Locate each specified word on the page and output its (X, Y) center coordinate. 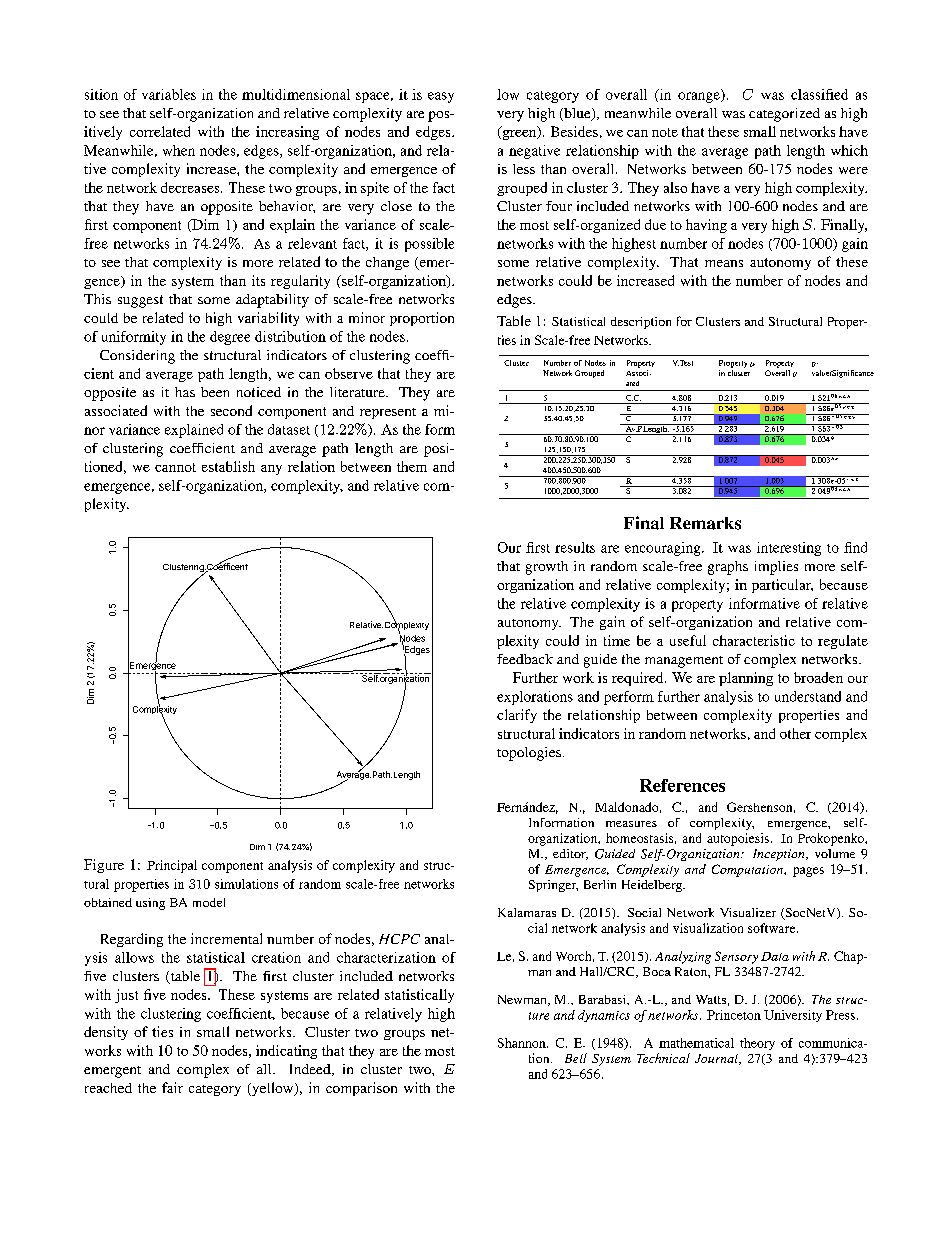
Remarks (705, 523)
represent (388, 413)
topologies (529, 754)
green (519, 133)
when (179, 150)
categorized (784, 115)
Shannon (523, 1043)
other (795, 733)
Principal (172, 866)
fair (172, 1087)
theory (757, 1044)
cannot (175, 467)
